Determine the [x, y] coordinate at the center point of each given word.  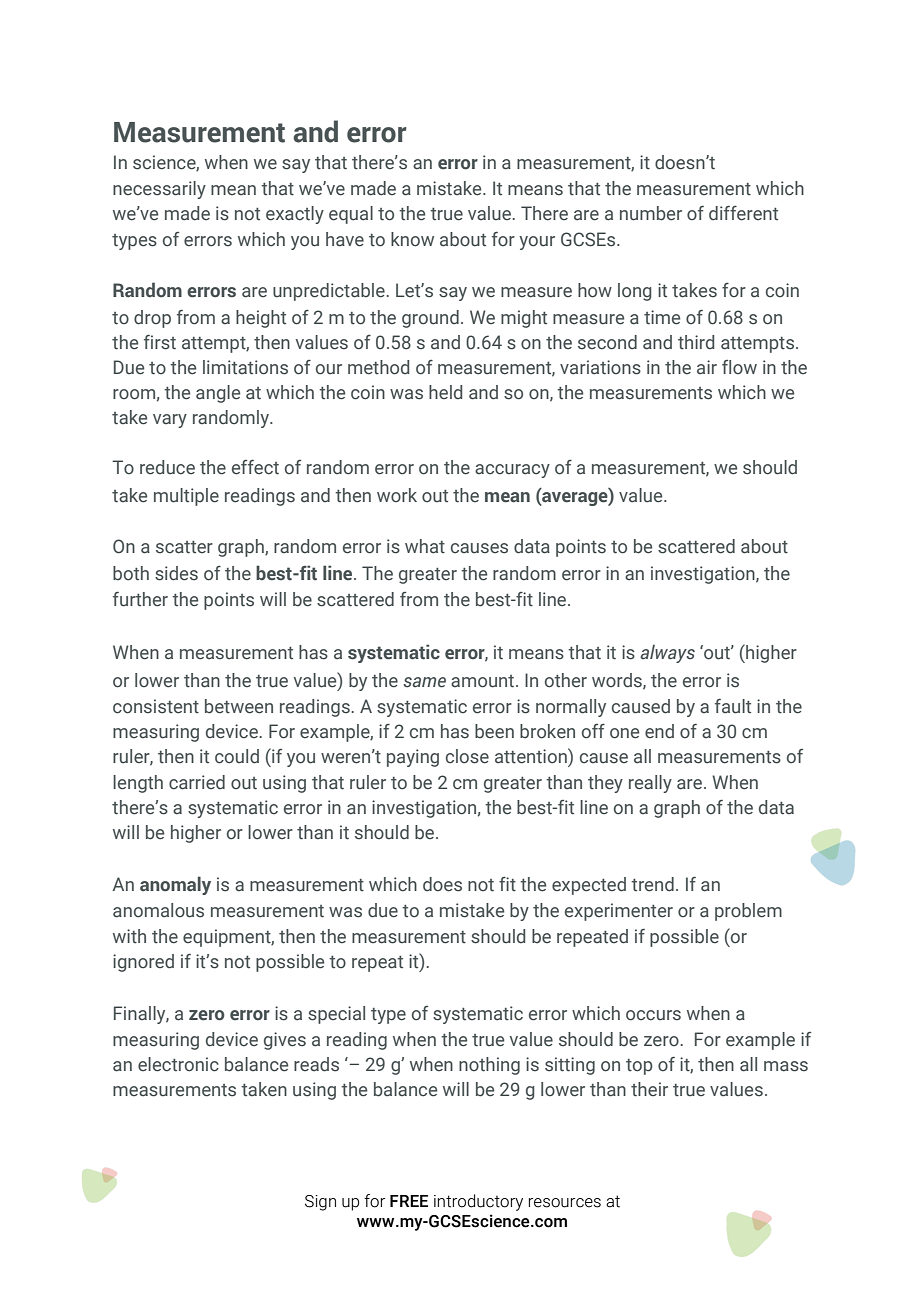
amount [482, 681]
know [412, 239]
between [239, 706]
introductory [478, 1202]
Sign [320, 1203]
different [743, 213]
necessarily [159, 190]
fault [733, 706]
